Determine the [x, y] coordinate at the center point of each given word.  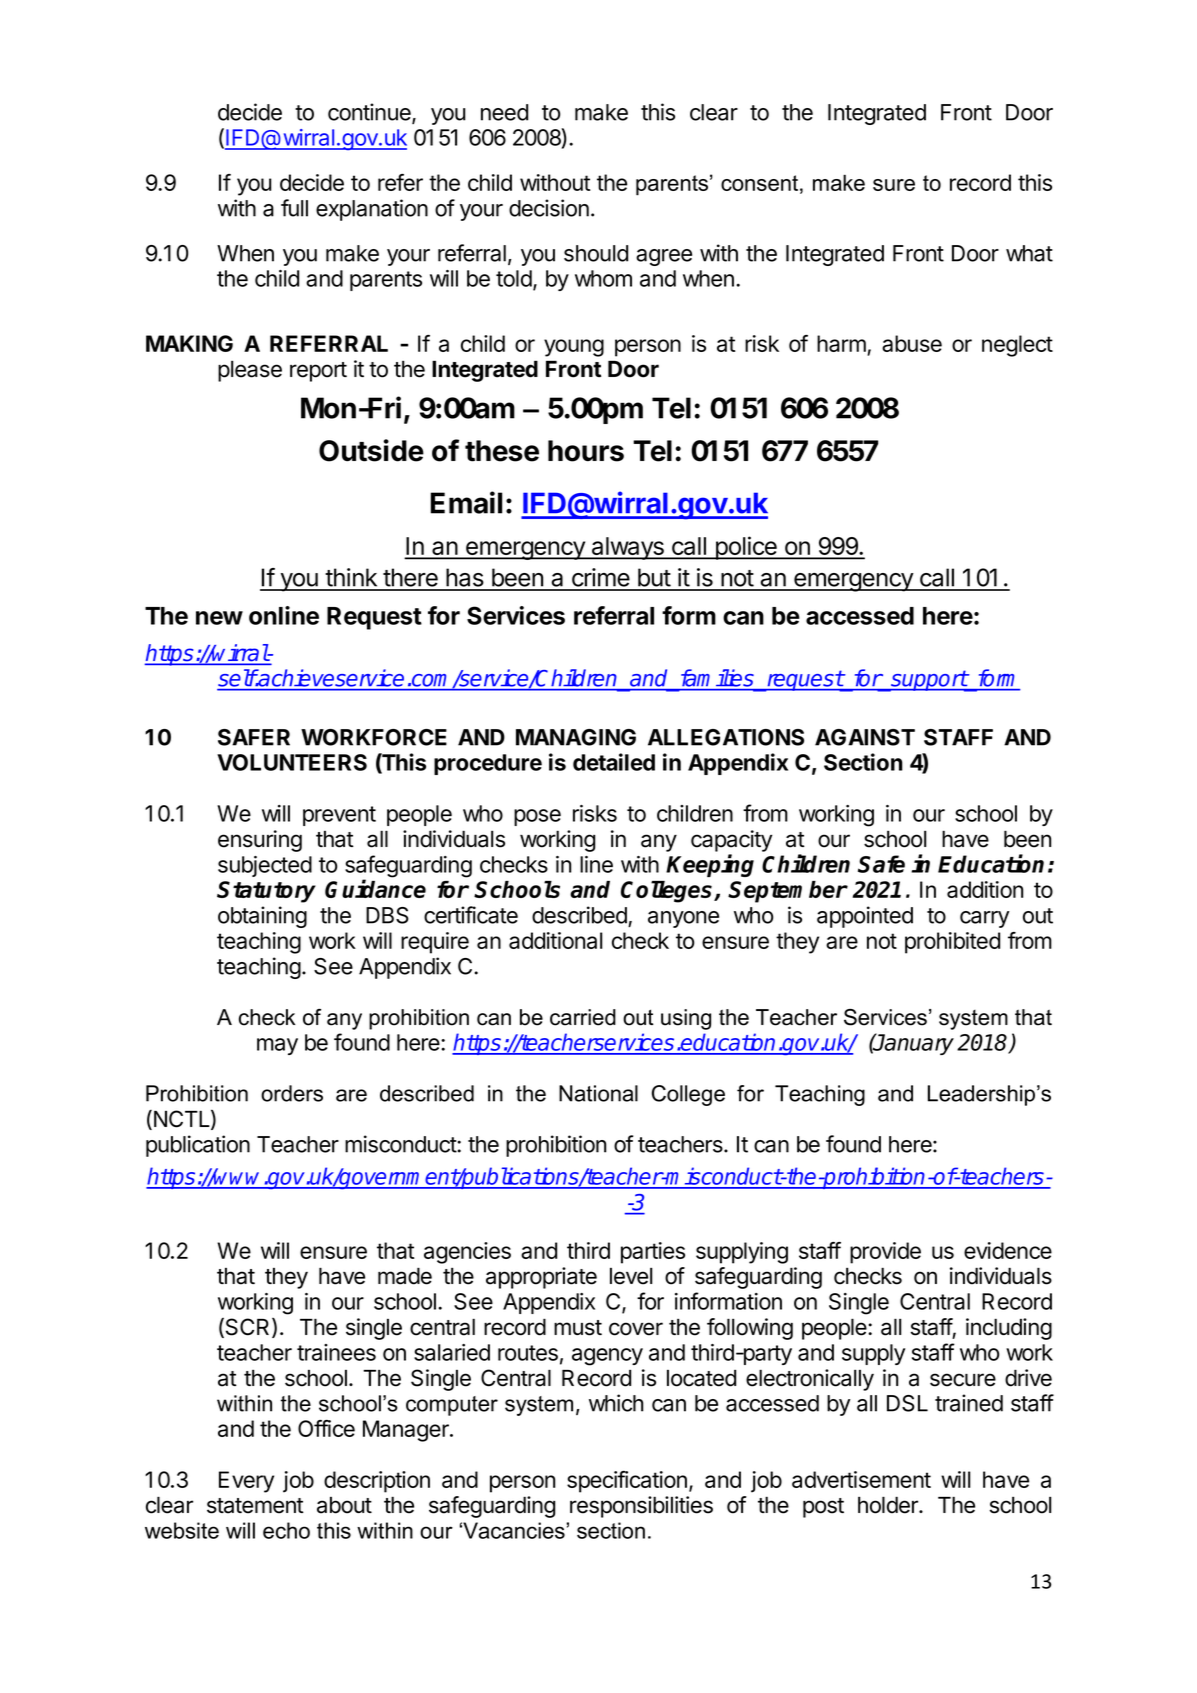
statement [255, 1506]
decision [549, 208]
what [1029, 253]
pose [537, 817]
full [294, 208]
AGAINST [865, 737]
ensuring [260, 841]
